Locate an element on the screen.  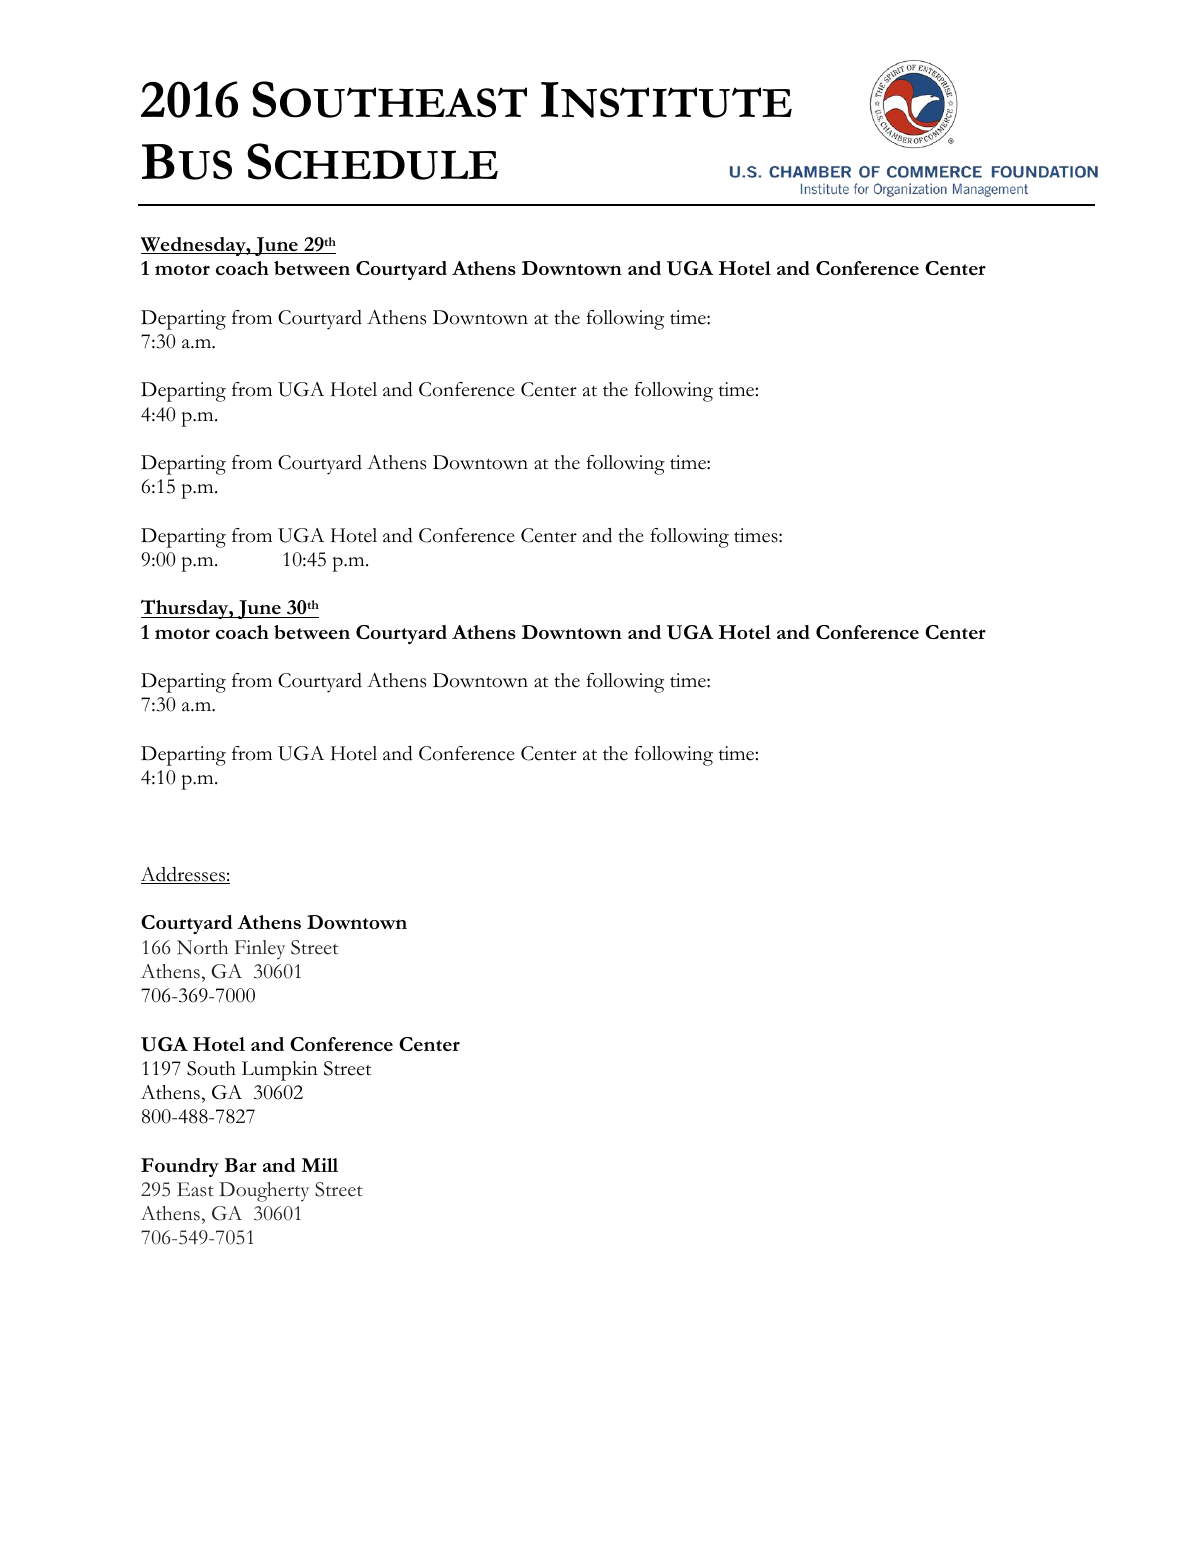
Bar is located at coordinates (241, 1165).
